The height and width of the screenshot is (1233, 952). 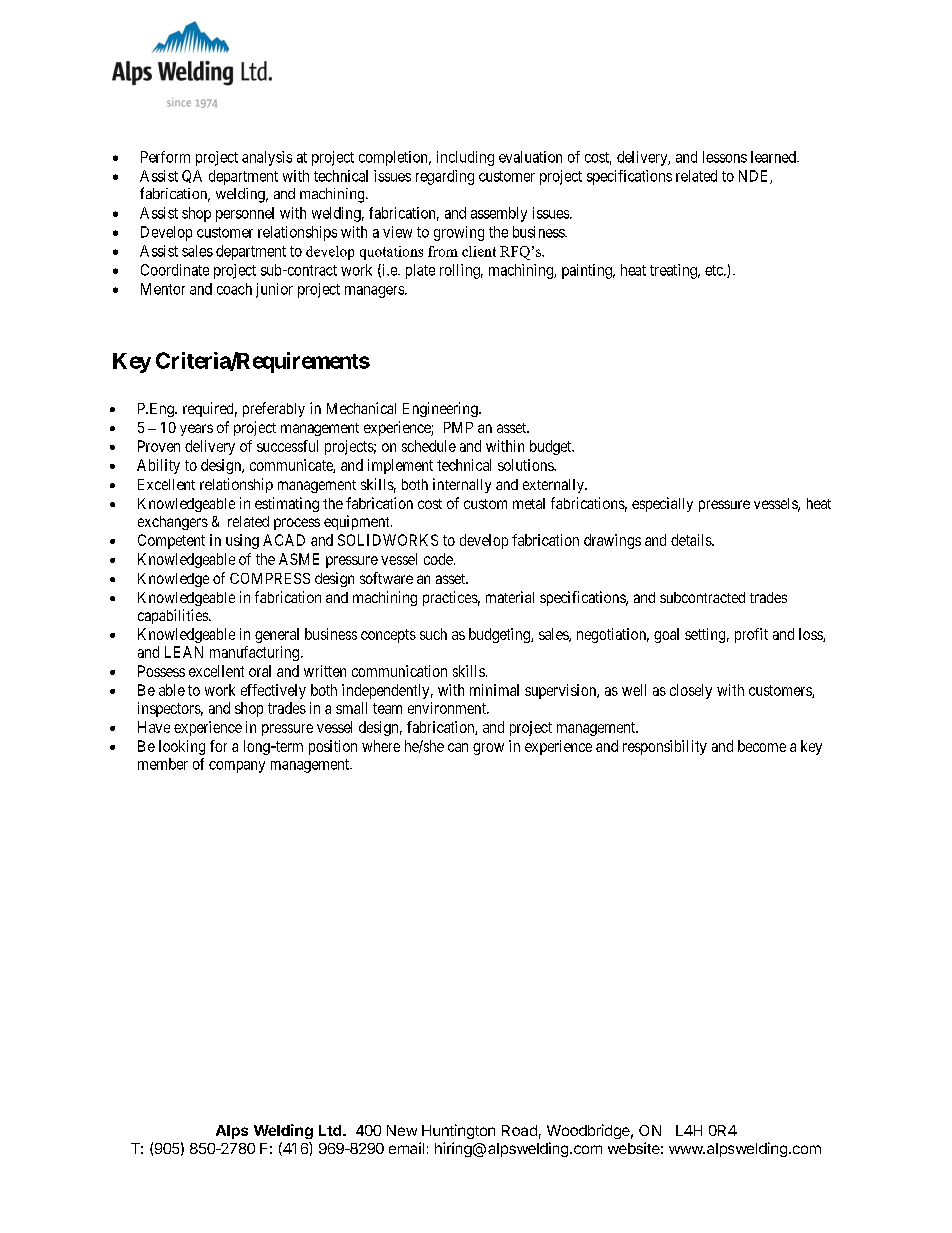 What do you see at coordinates (662, 504) in the screenshot?
I see `especially` at bounding box center [662, 504].
